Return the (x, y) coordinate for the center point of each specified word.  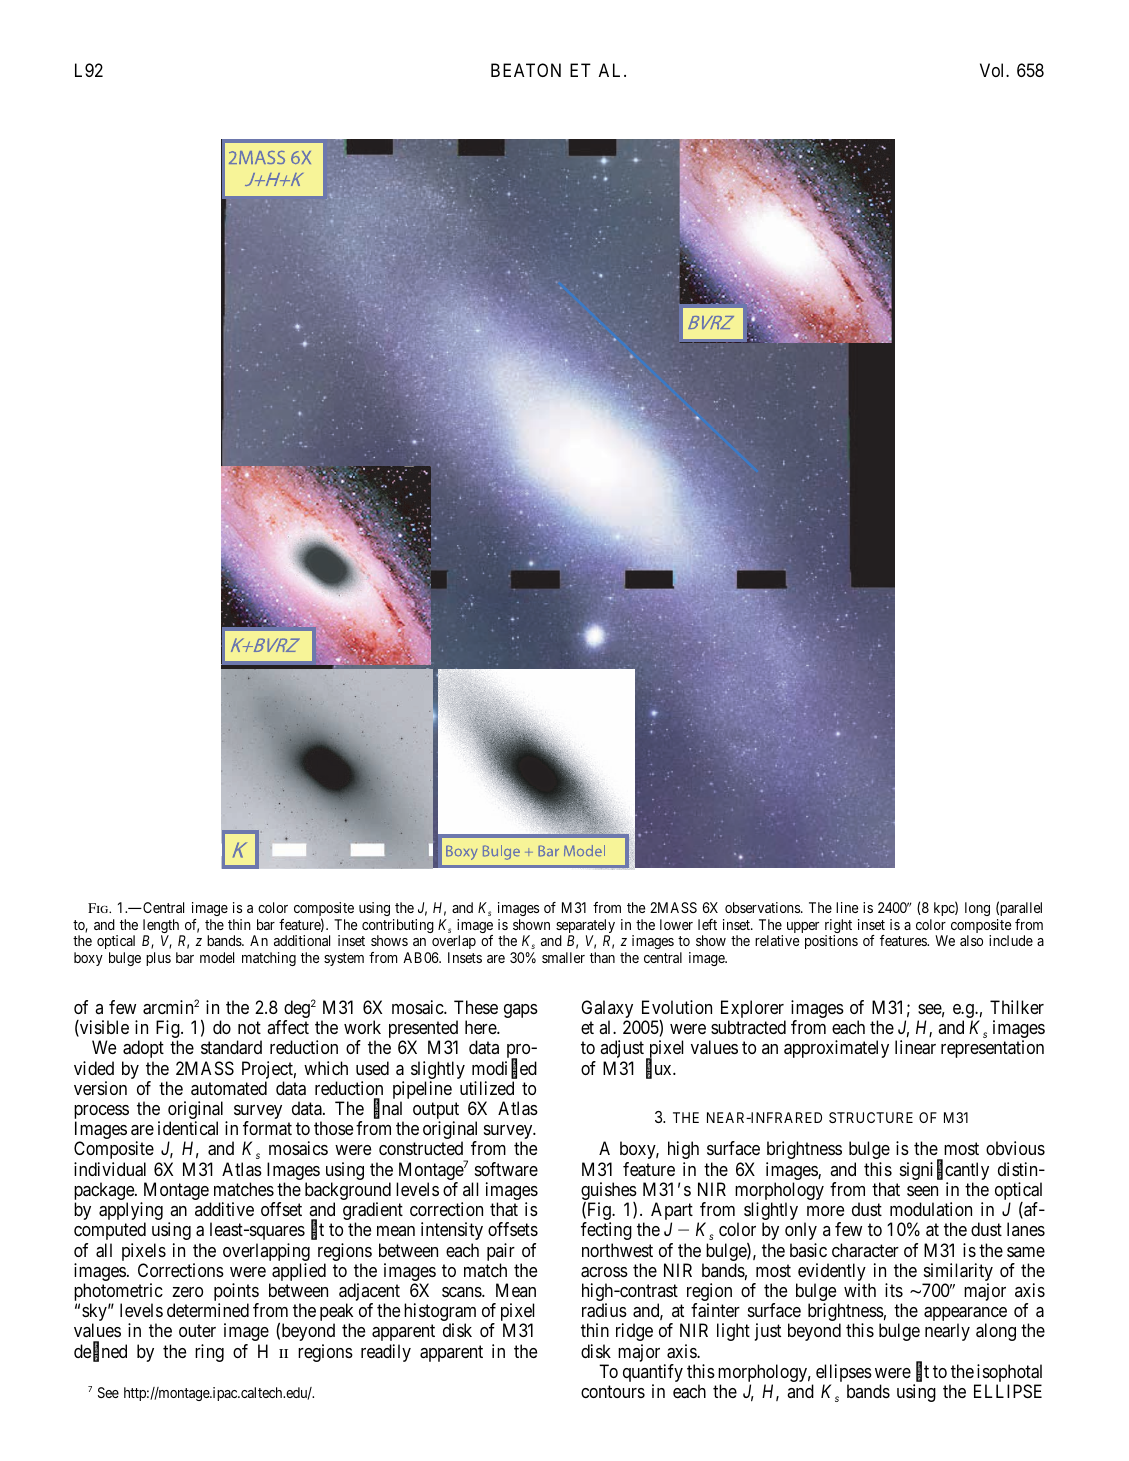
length (162, 927)
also (971, 940)
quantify (653, 1374)
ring (209, 1353)
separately (585, 927)
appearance (965, 1315)
